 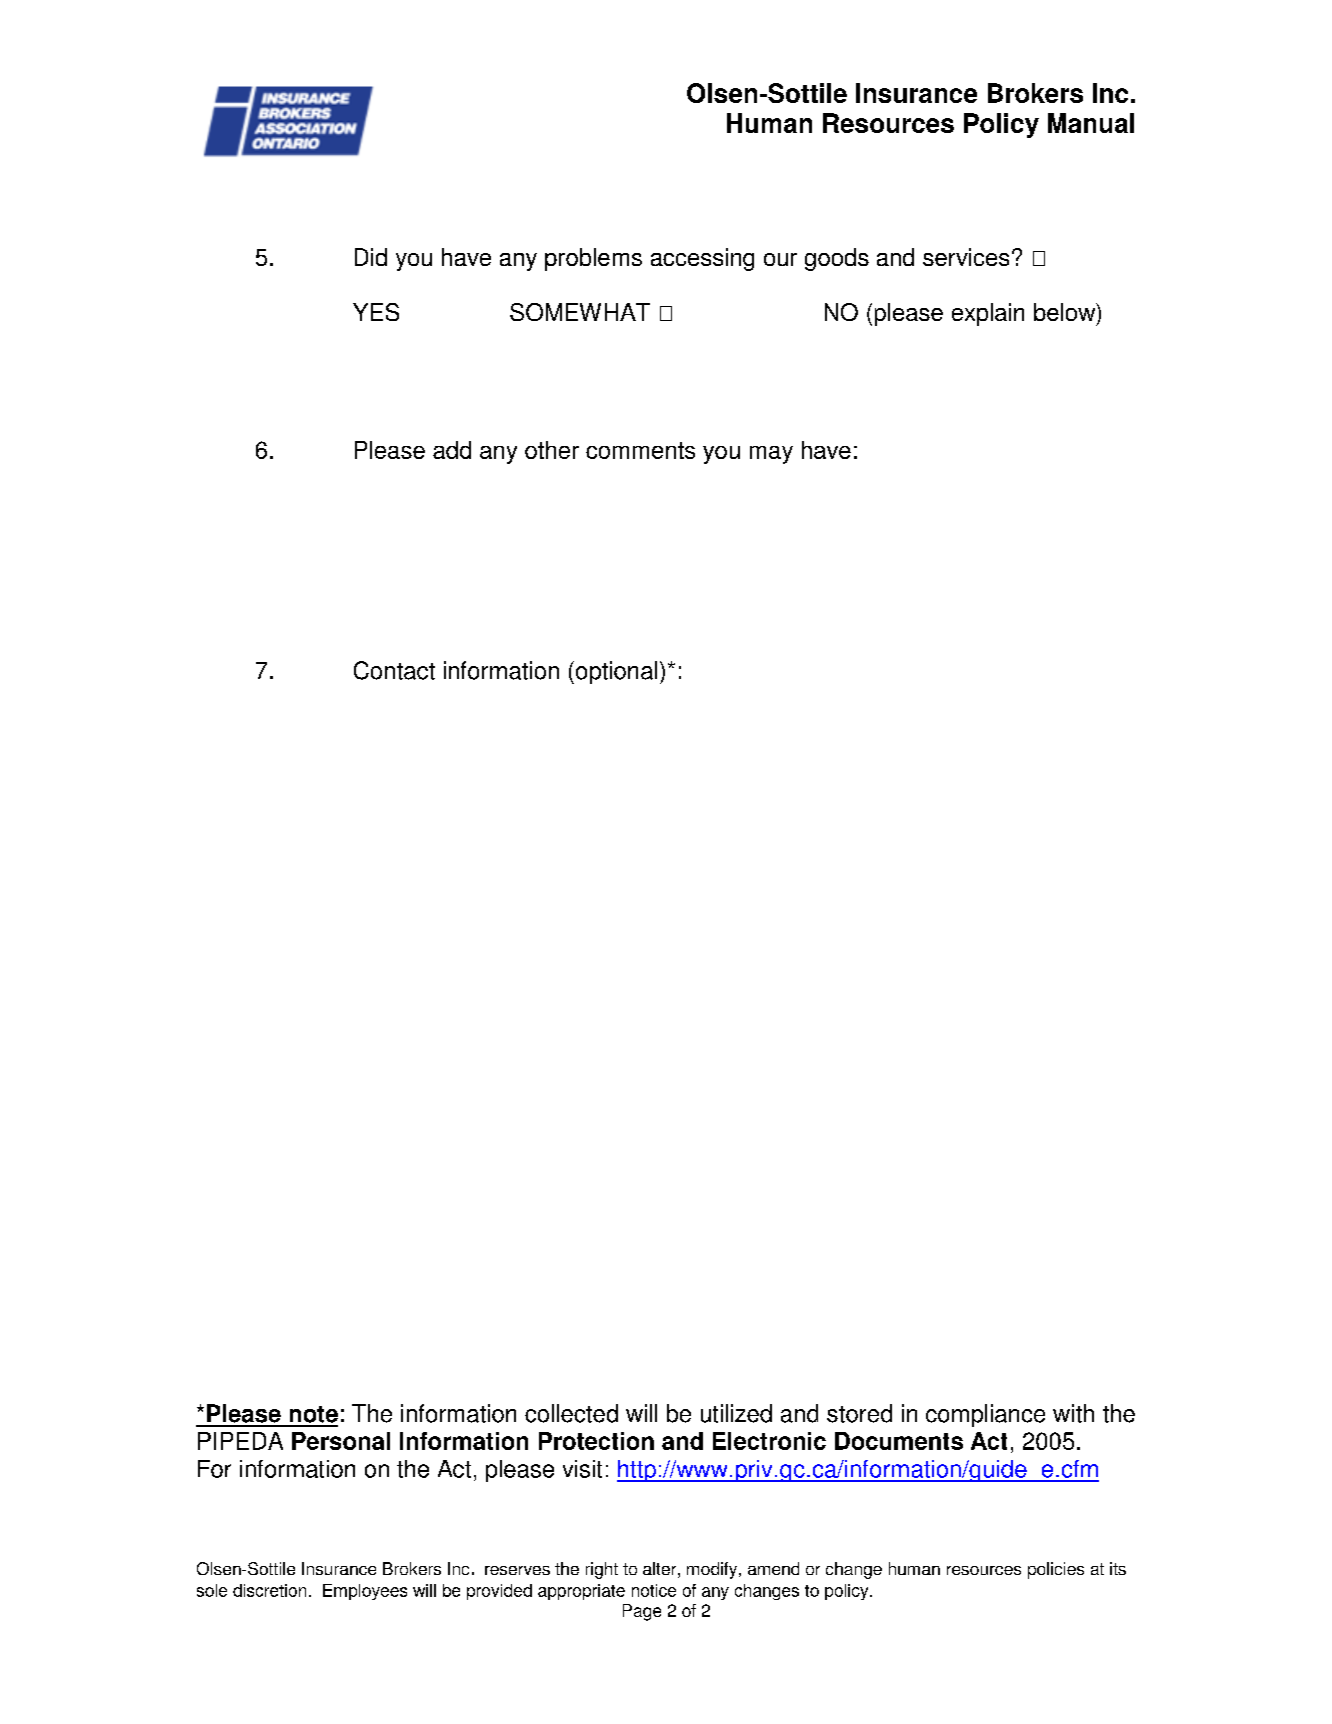 What do you see at coordinates (640, 450) in the page?
I see `comments` at bounding box center [640, 450].
